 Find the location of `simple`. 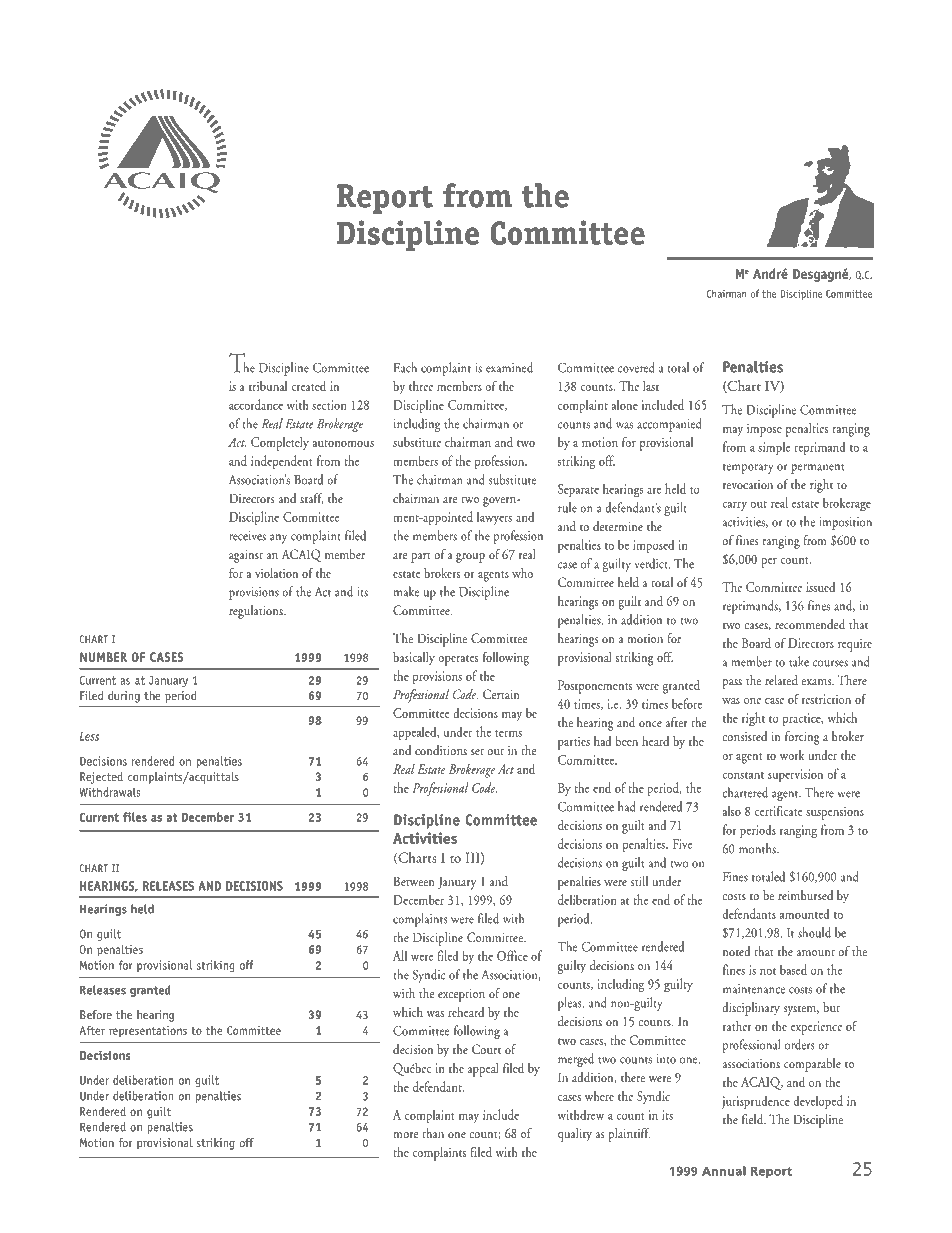

simple is located at coordinates (774, 448).
